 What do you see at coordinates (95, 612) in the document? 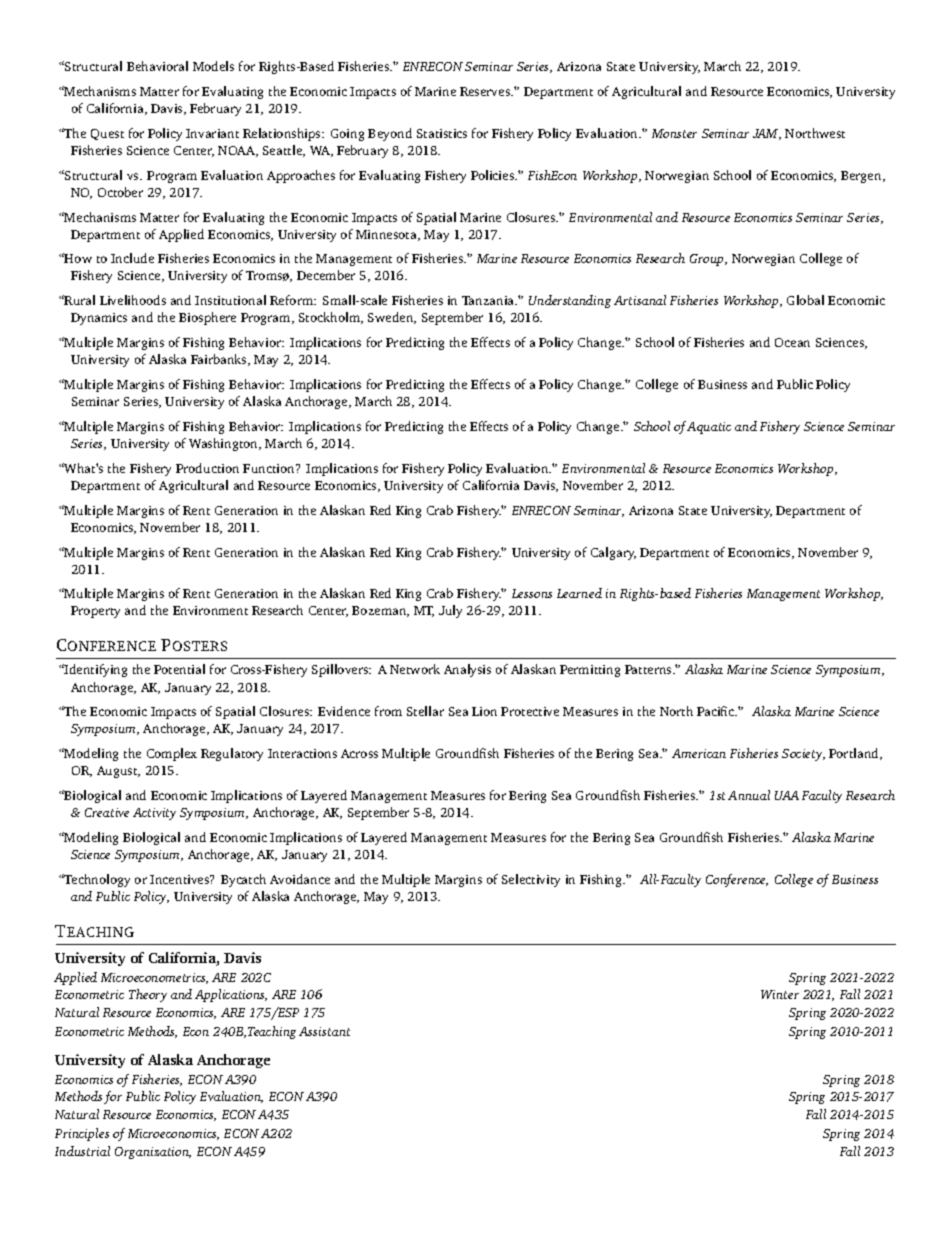
I see `Property` at bounding box center [95, 612].
